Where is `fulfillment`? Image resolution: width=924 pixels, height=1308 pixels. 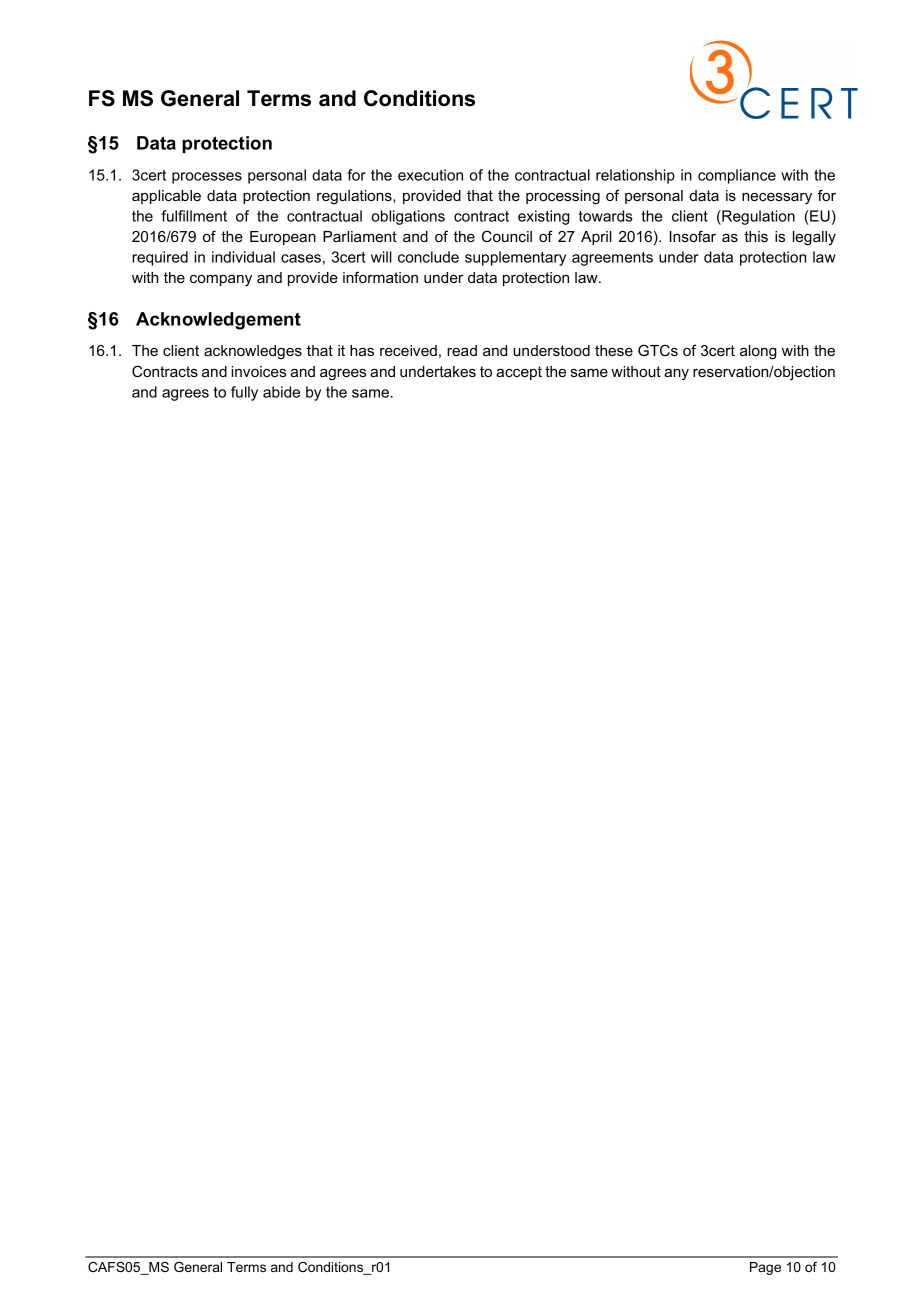 fulfillment is located at coordinates (194, 216).
